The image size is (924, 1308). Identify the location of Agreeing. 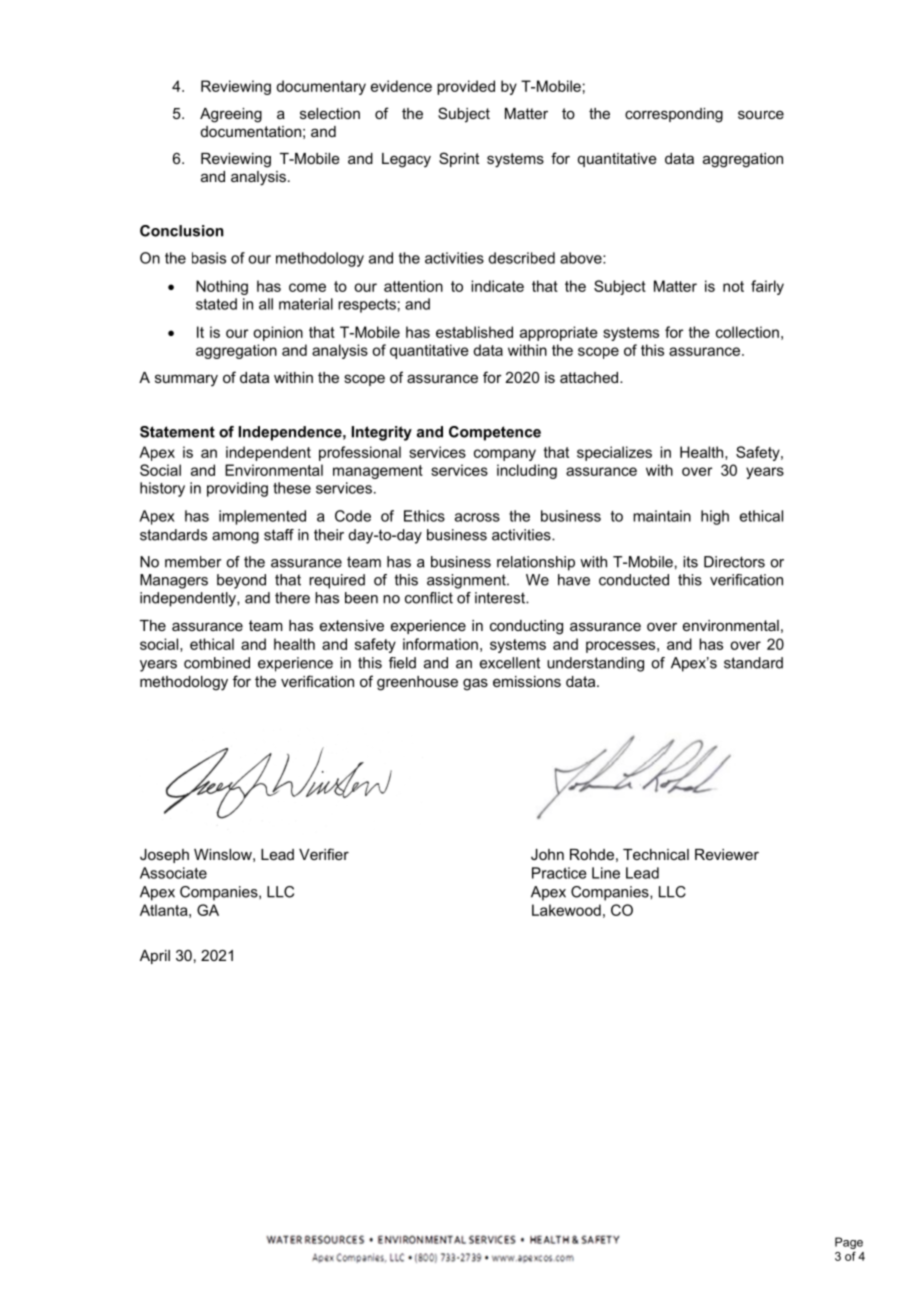
(231, 115).
